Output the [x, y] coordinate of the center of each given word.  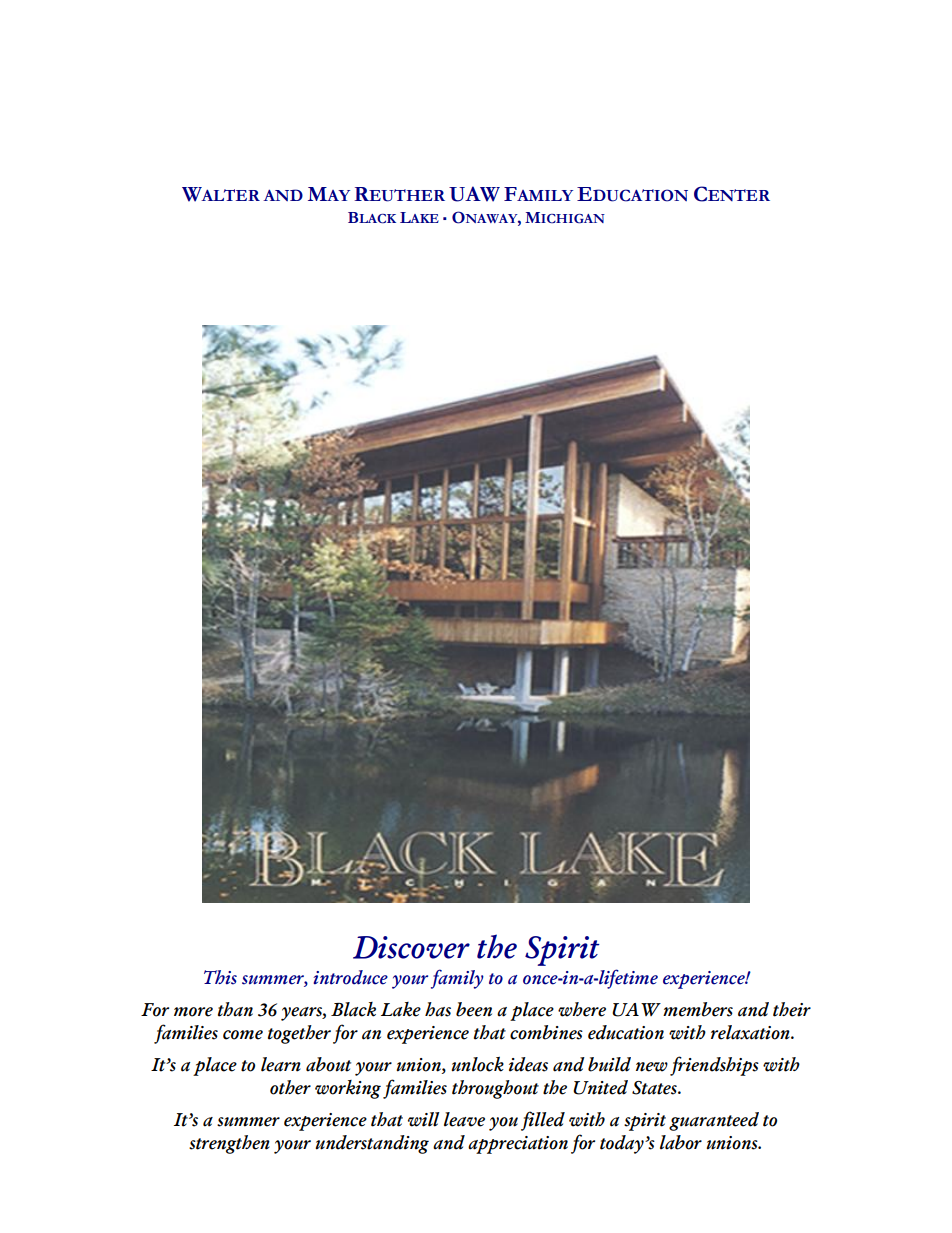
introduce [350, 977]
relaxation [751, 1032]
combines [546, 1032]
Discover [411, 947]
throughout [495, 1089]
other [290, 1087]
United [600, 1087]
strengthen [229, 1144]
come [243, 1035]
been [474, 1009]
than [235, 1009]
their [792, 1009]
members [698, 1009]
